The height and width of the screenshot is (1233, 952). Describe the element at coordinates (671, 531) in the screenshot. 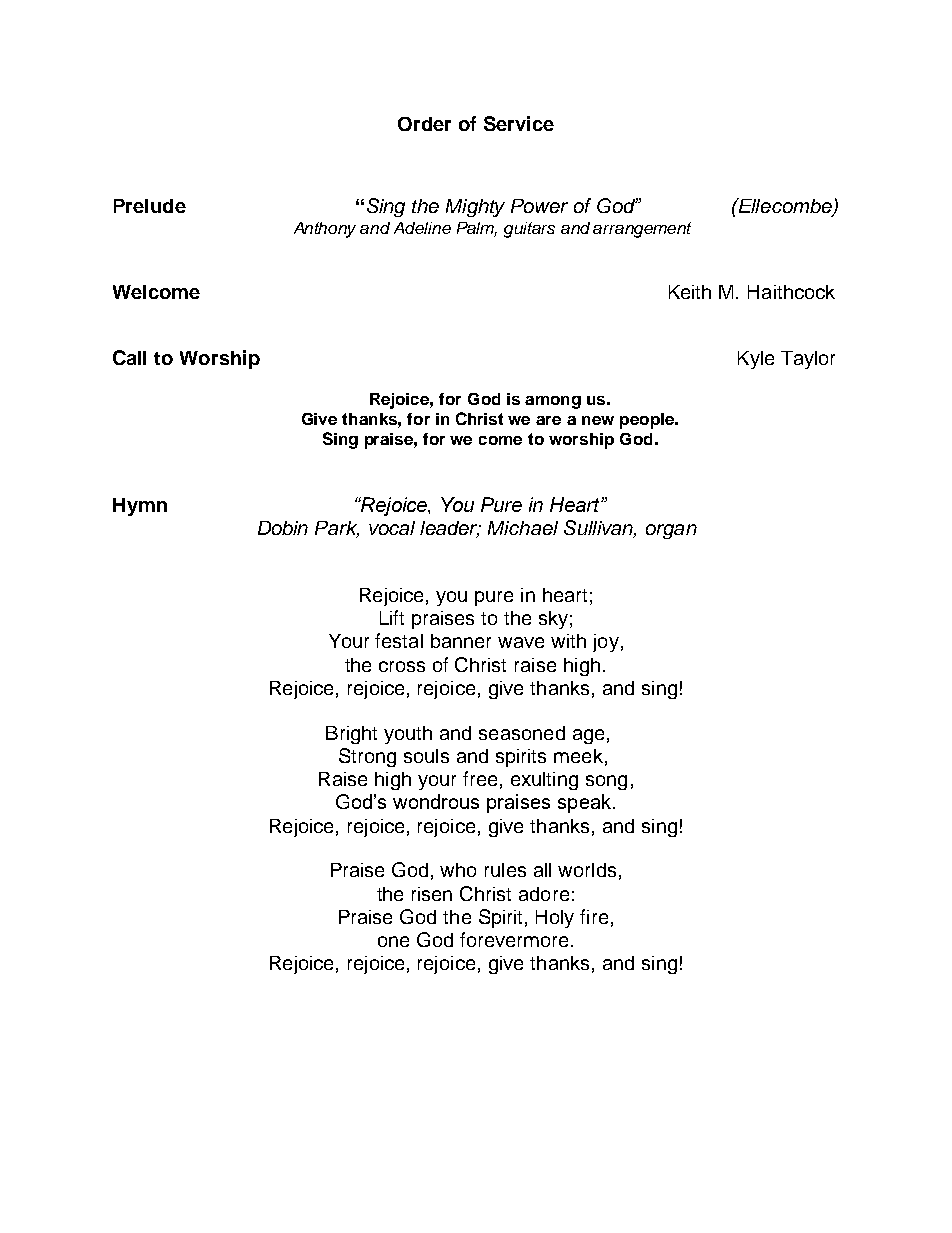

I see `organ` at that location.
